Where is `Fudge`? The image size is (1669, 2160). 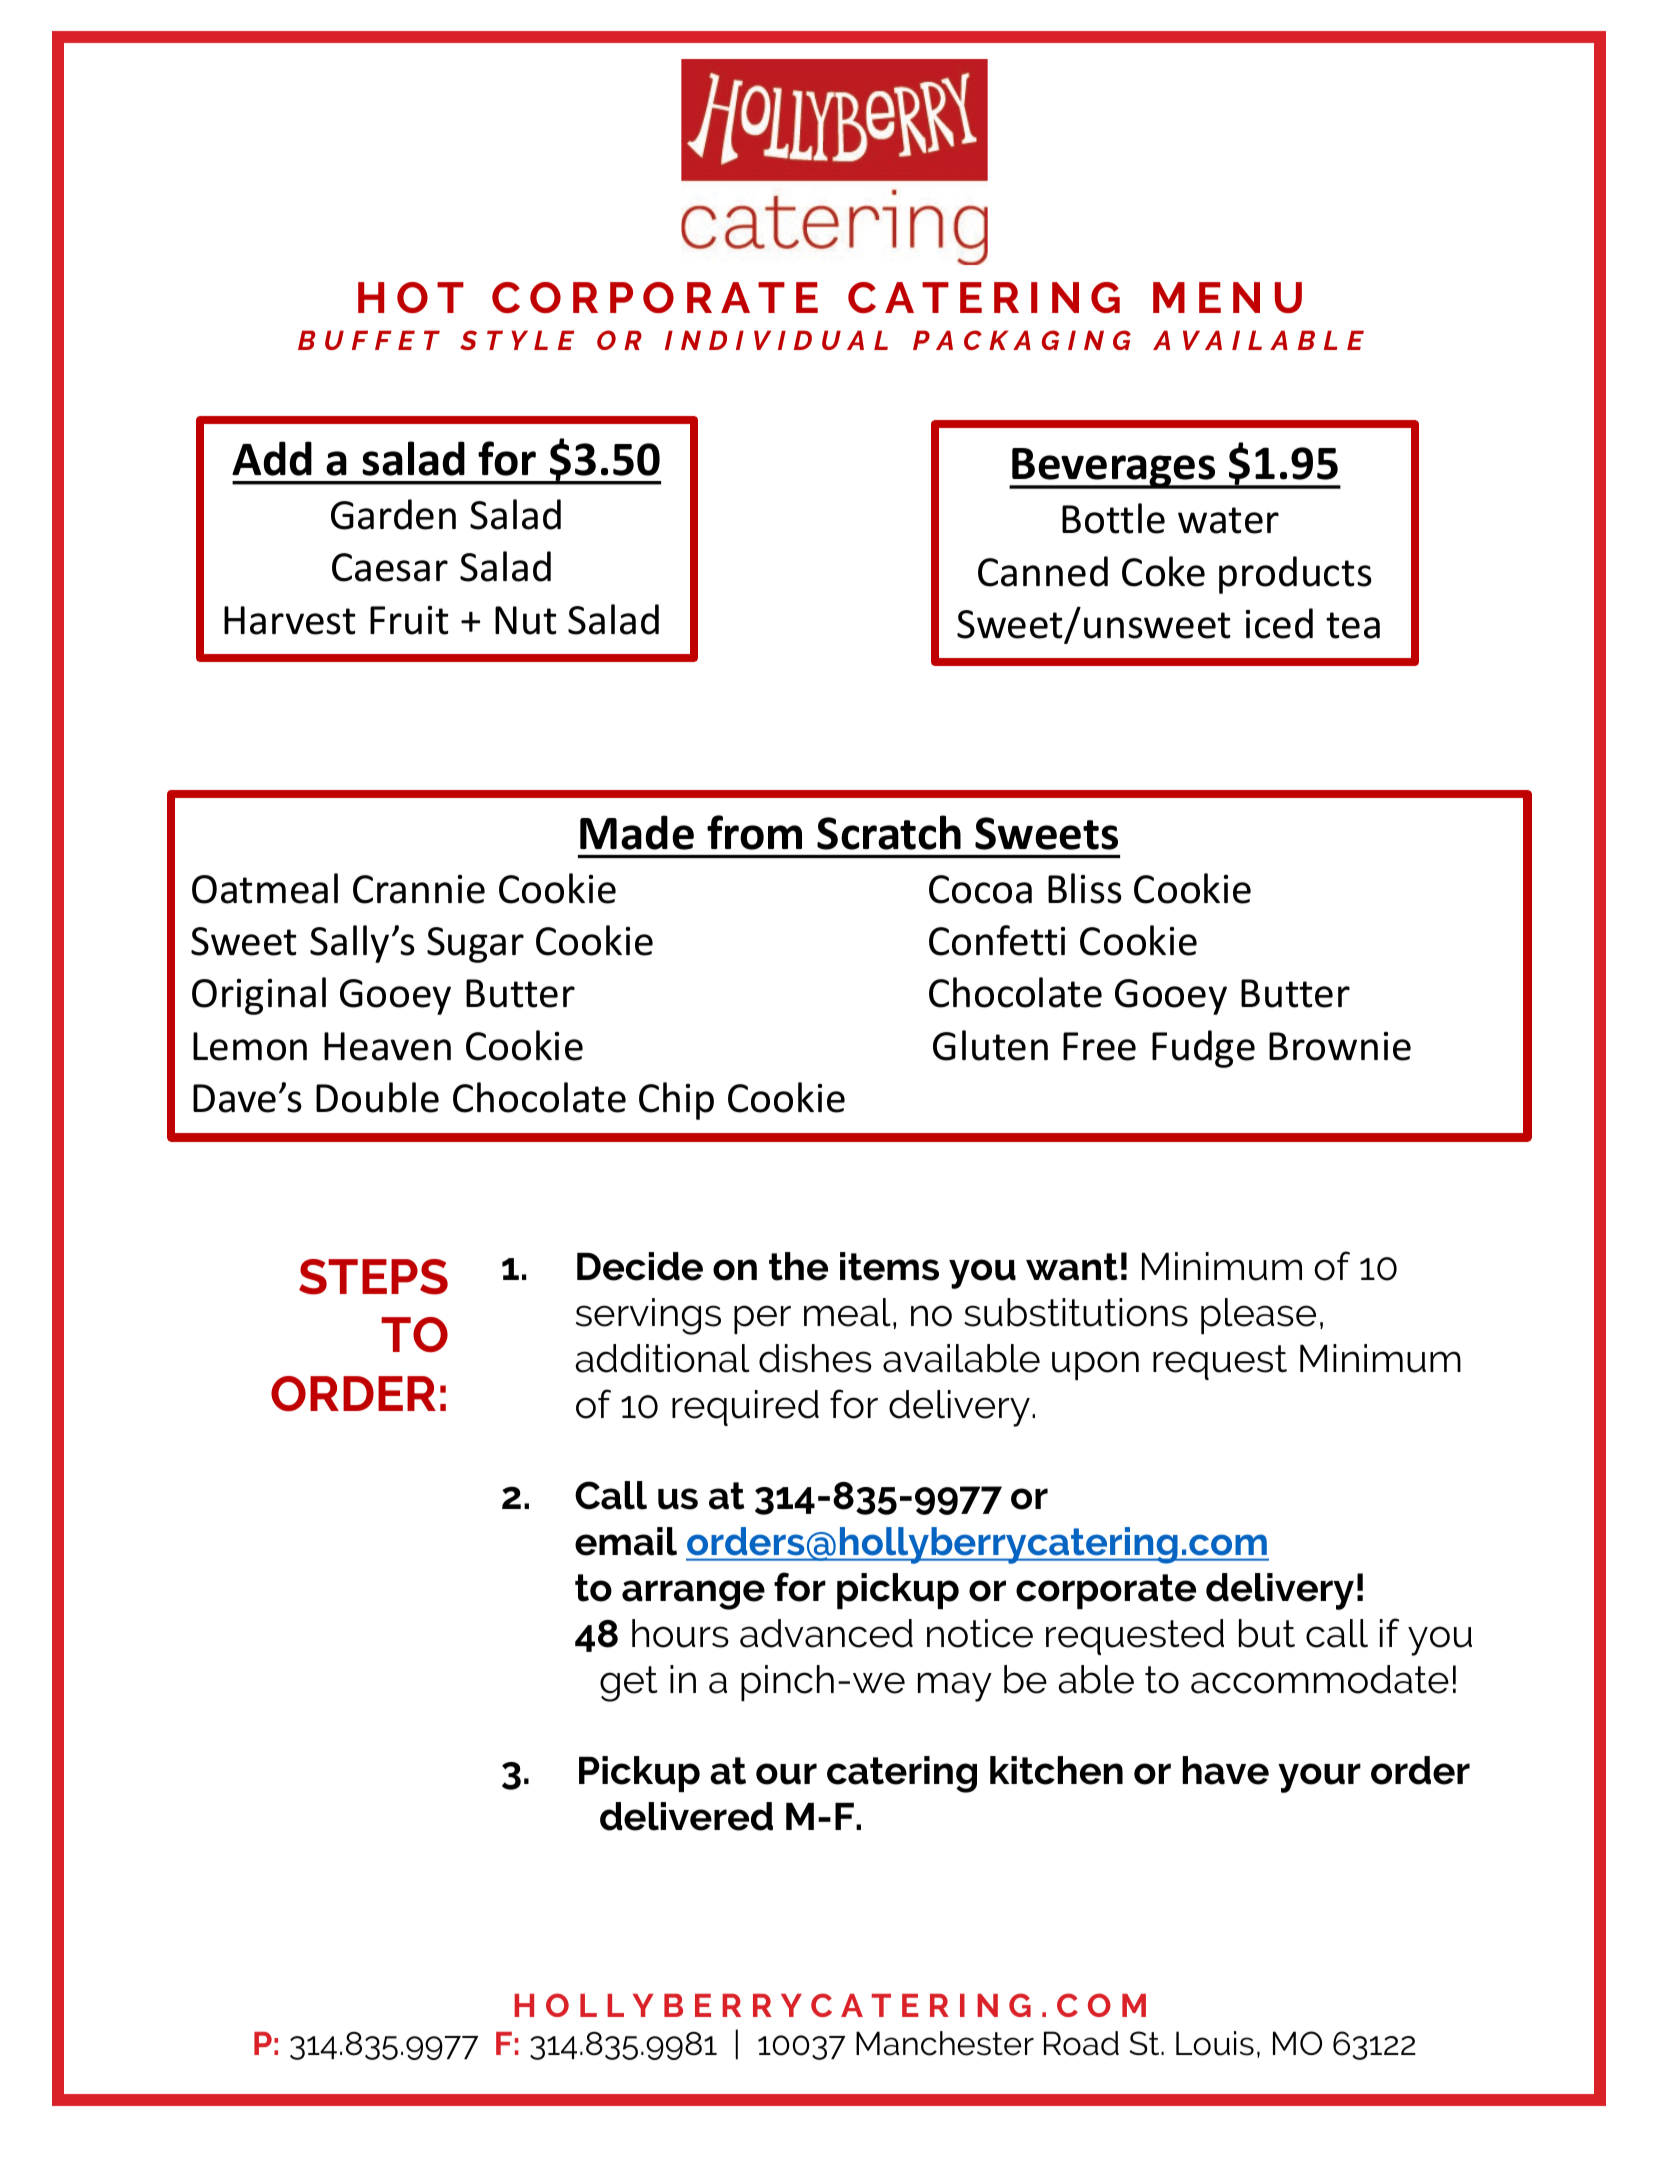 Fudge is located at coordinates (1203, 1049).
